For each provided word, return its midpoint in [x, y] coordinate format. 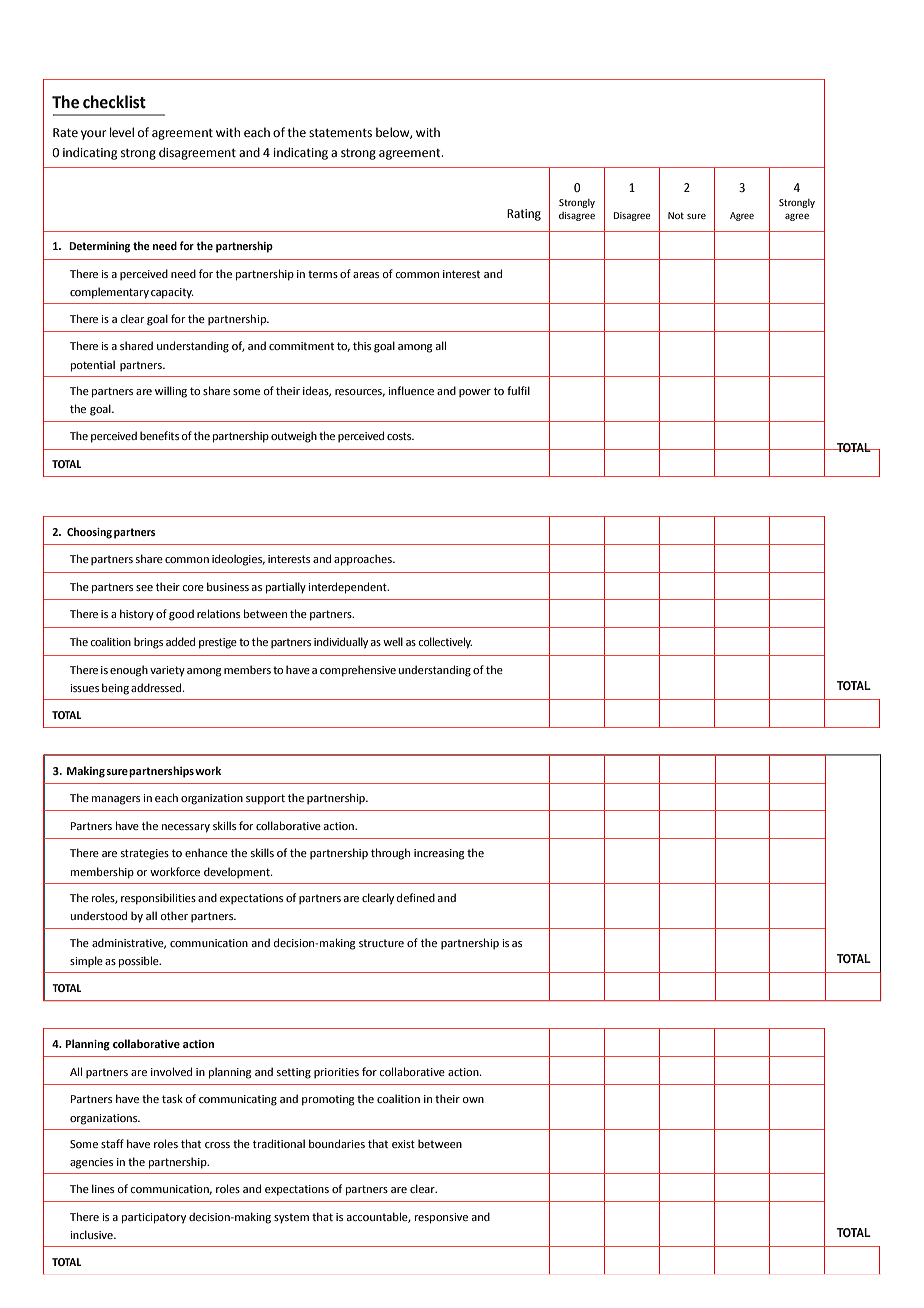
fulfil [518, 390]
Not [676, 215]
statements [340, 133]
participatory [154, 1218]
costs [400, 436]
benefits [159, 435]
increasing [439, 854]
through [390, 854]
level [122, 132]
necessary [186, 828]
